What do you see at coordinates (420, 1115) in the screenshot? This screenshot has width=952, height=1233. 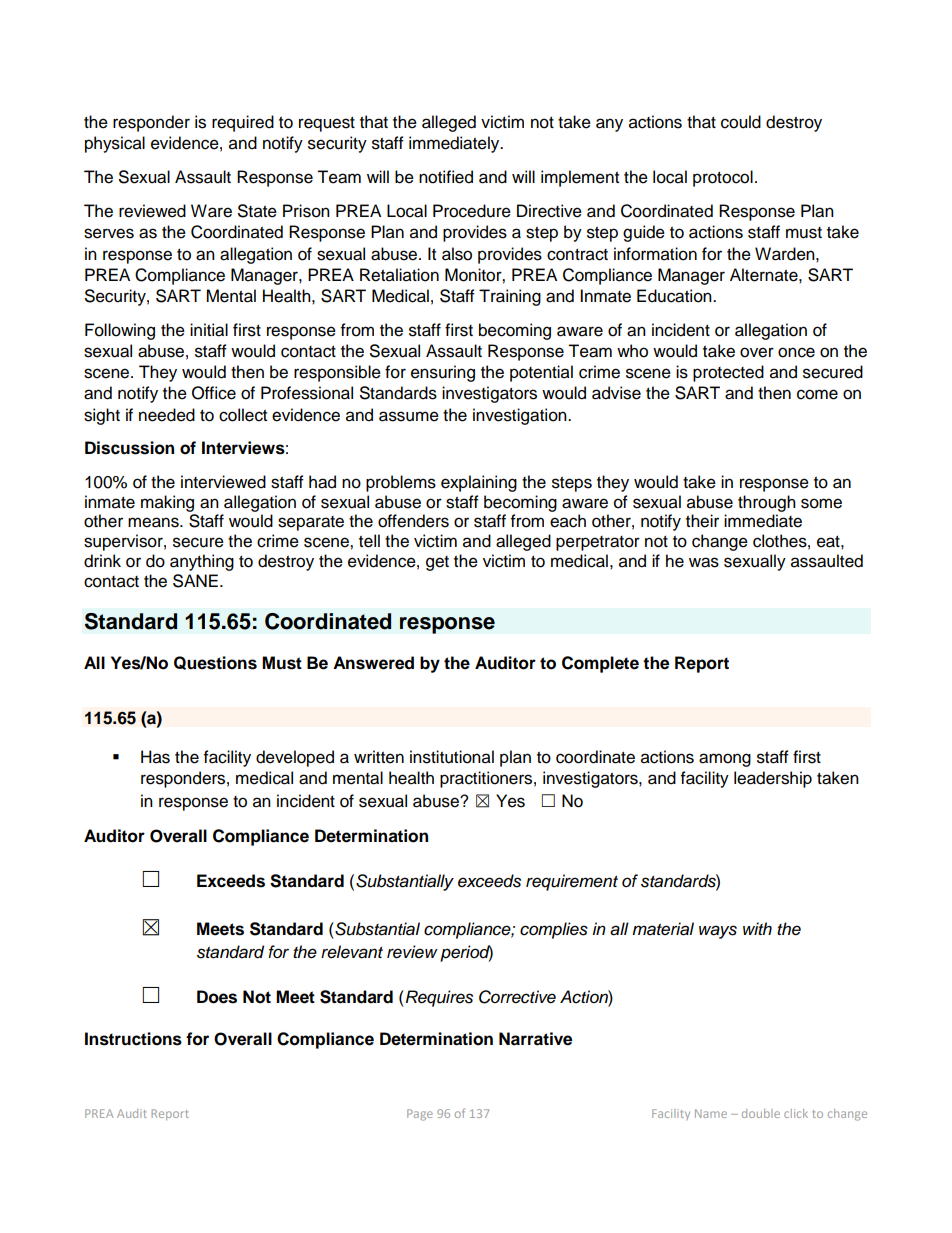 I see `Page` at bounding box center [420, 1115].
